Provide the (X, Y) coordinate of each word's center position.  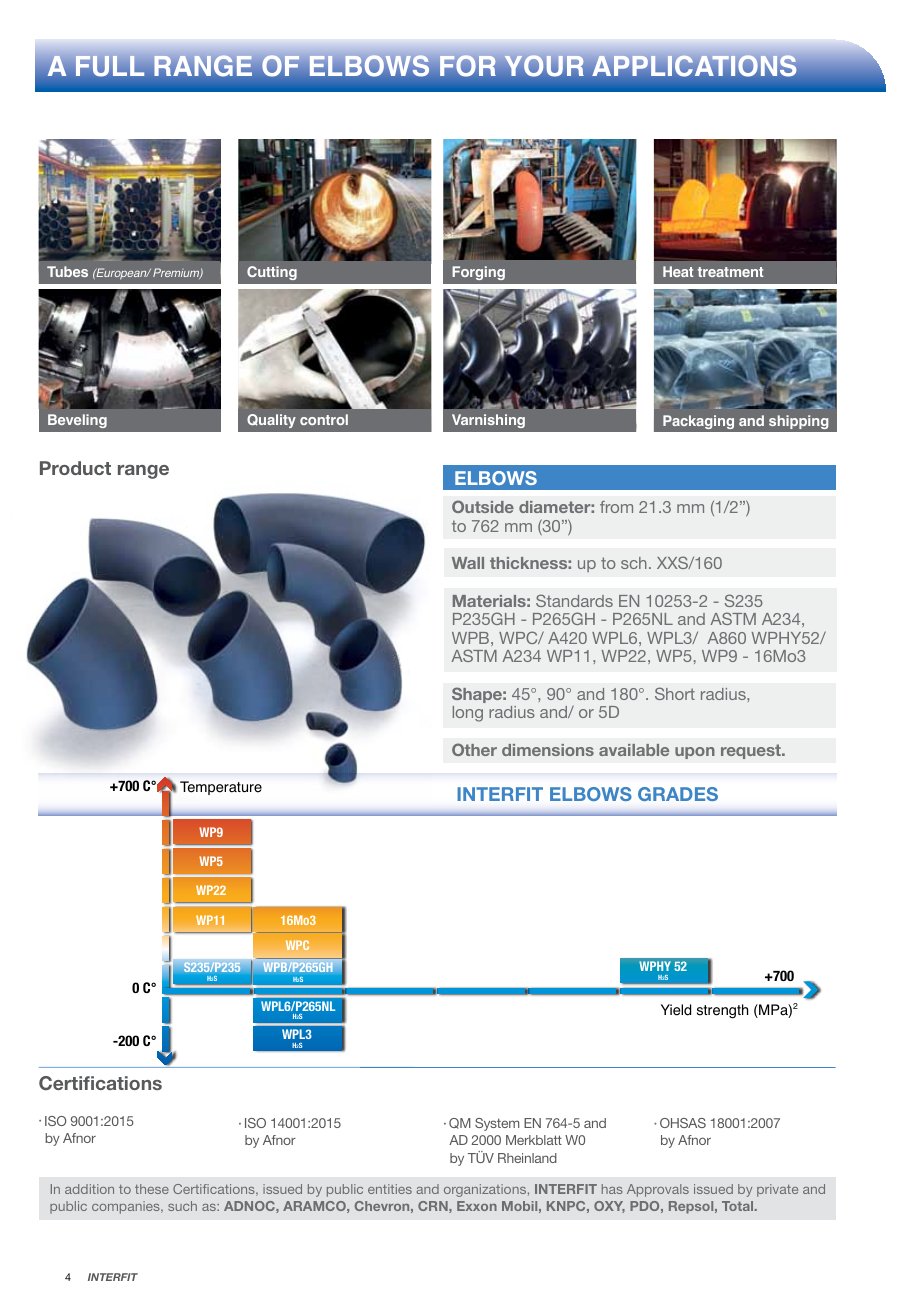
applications (694, 65)
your (544, 65)
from (616, 507)
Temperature (221, 788)
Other (474, 749)
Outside (483, 506)
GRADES (678, 794)
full (110, 66)
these (152, 1189)
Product (75, 468)
